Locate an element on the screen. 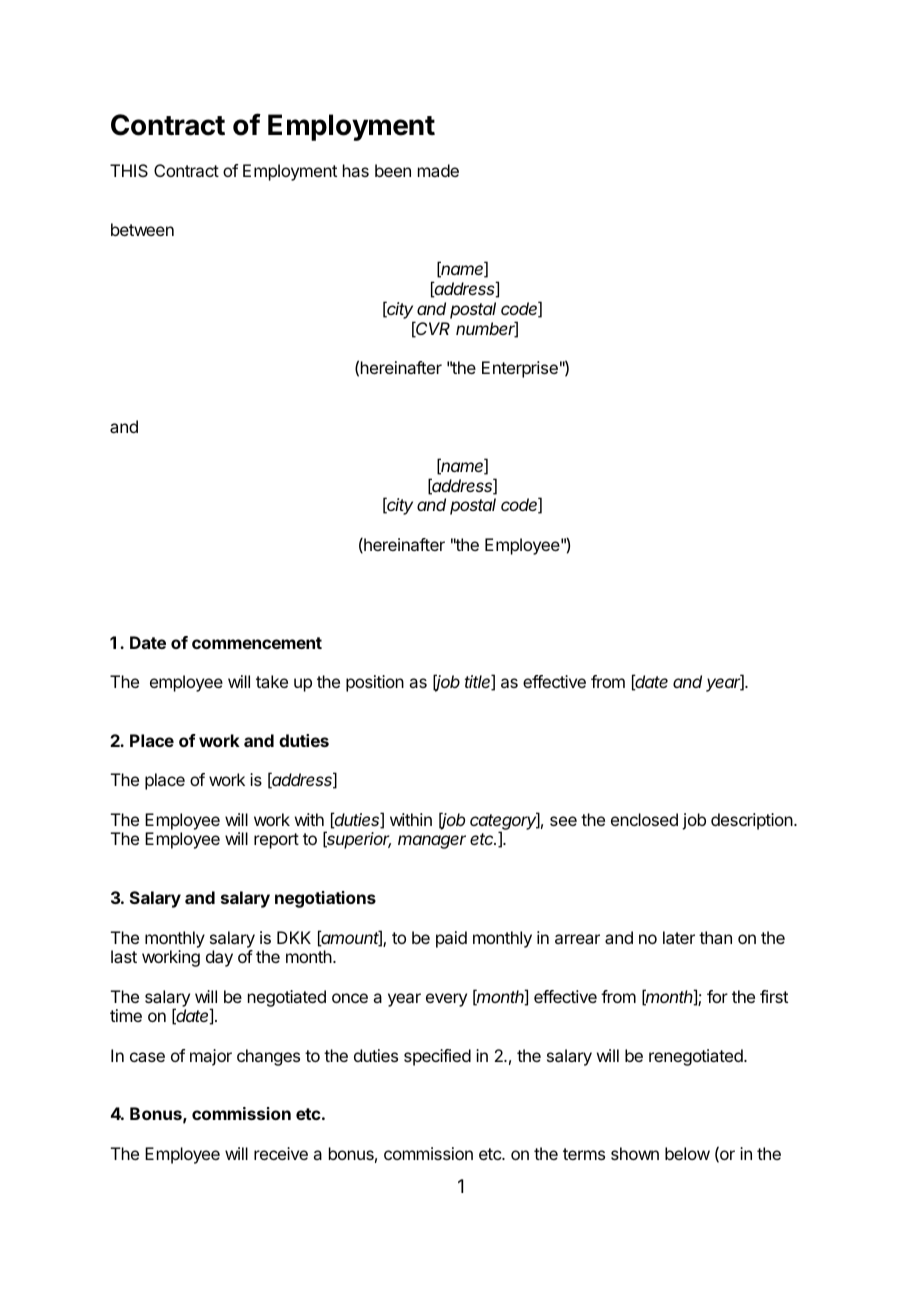 The height and width of the screenshot is (1308, 924). commencement is located at coordinates (257, 643).
